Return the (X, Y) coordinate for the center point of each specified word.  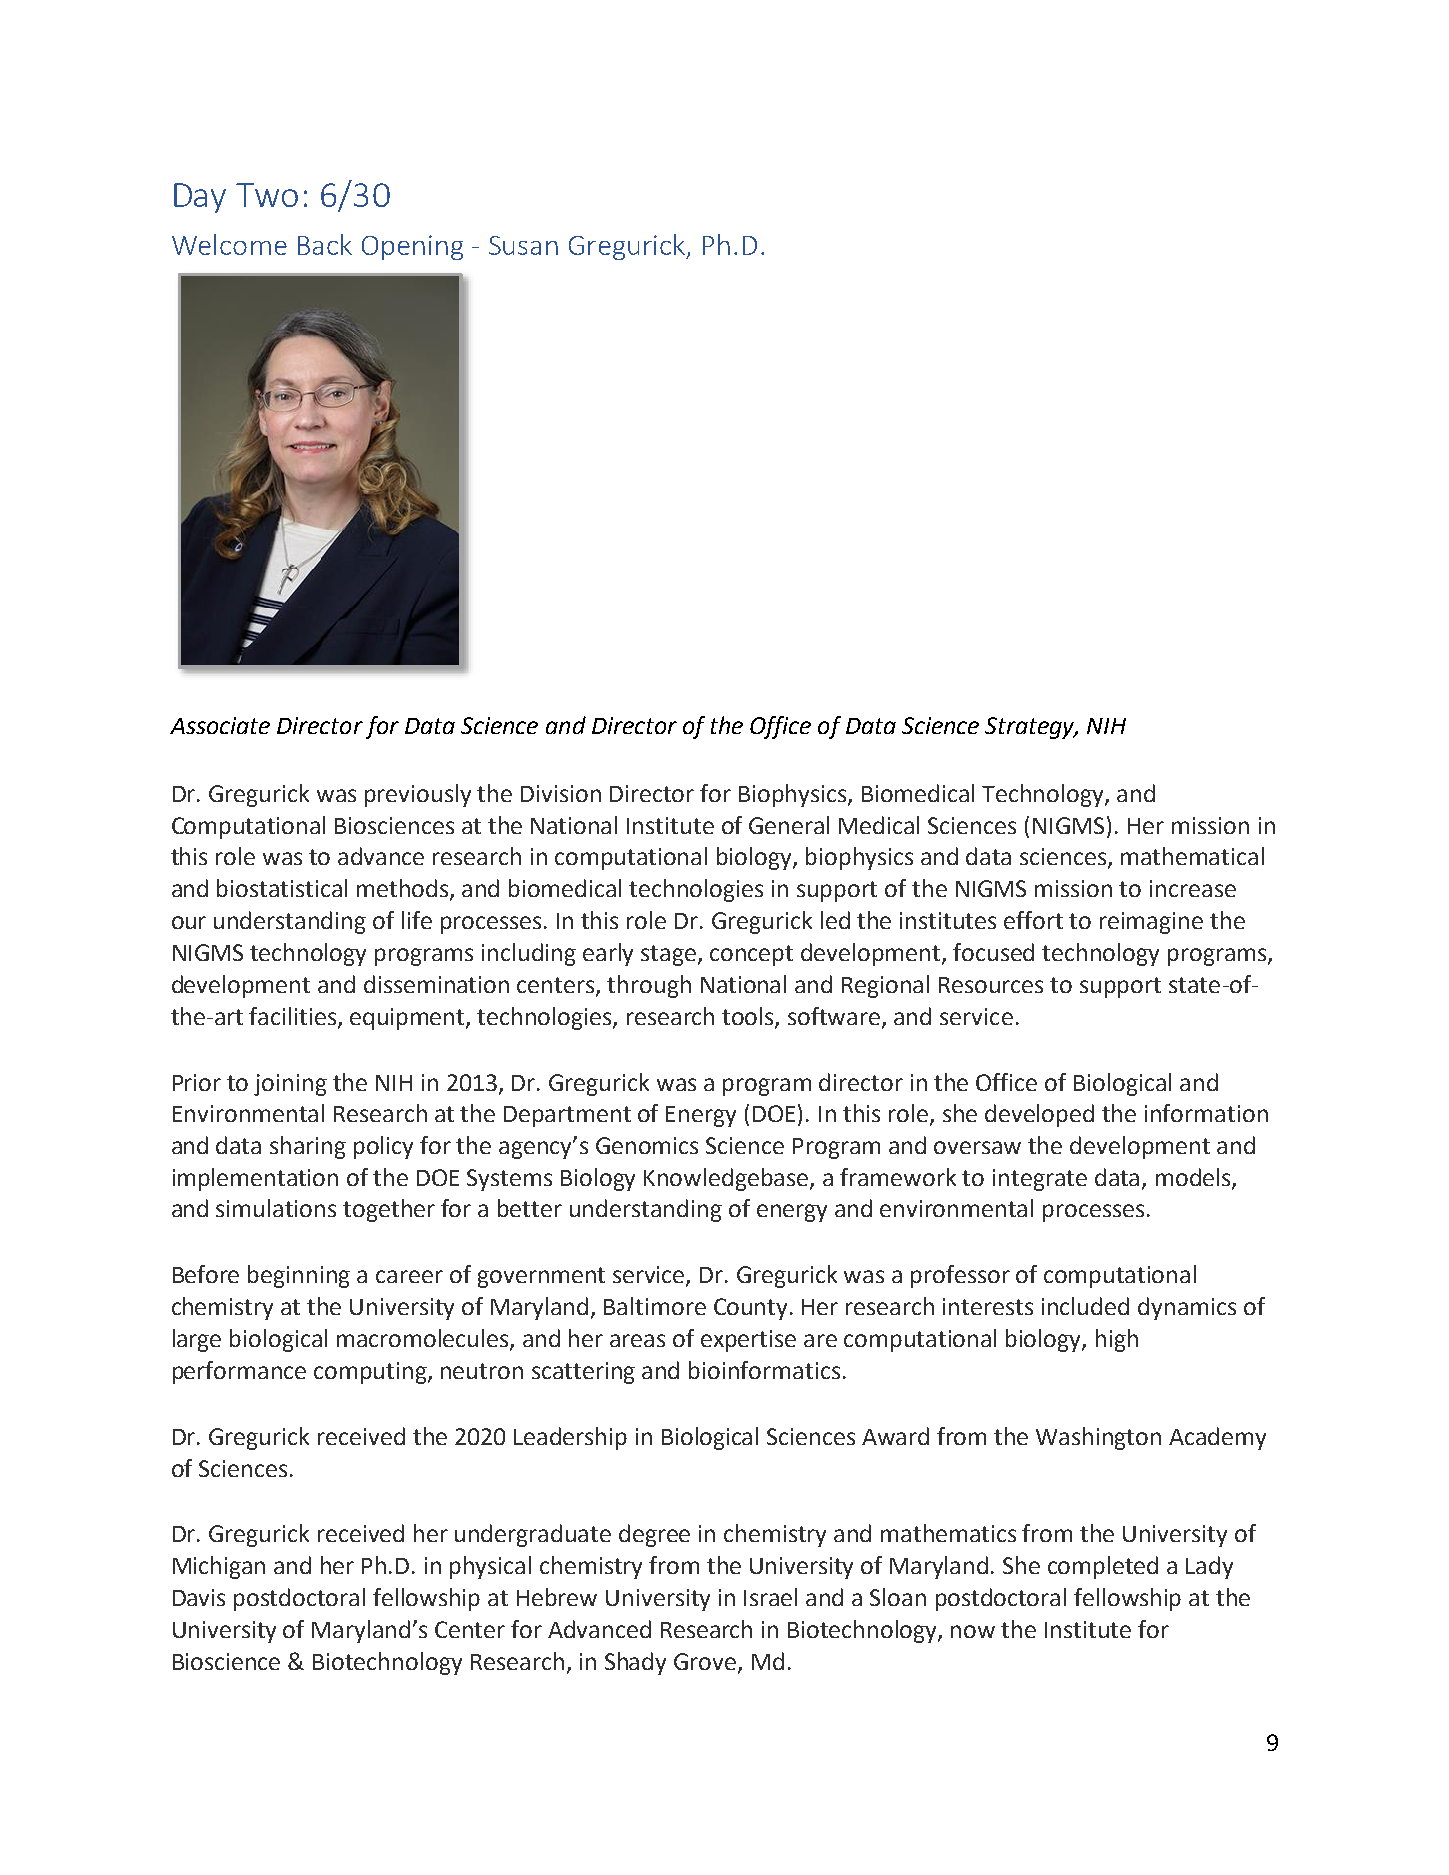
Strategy (1031, 728)
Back (325, 244)
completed (1103, 1567)
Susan (523, 245)
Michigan (219, 1567)
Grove (706, 1662)
